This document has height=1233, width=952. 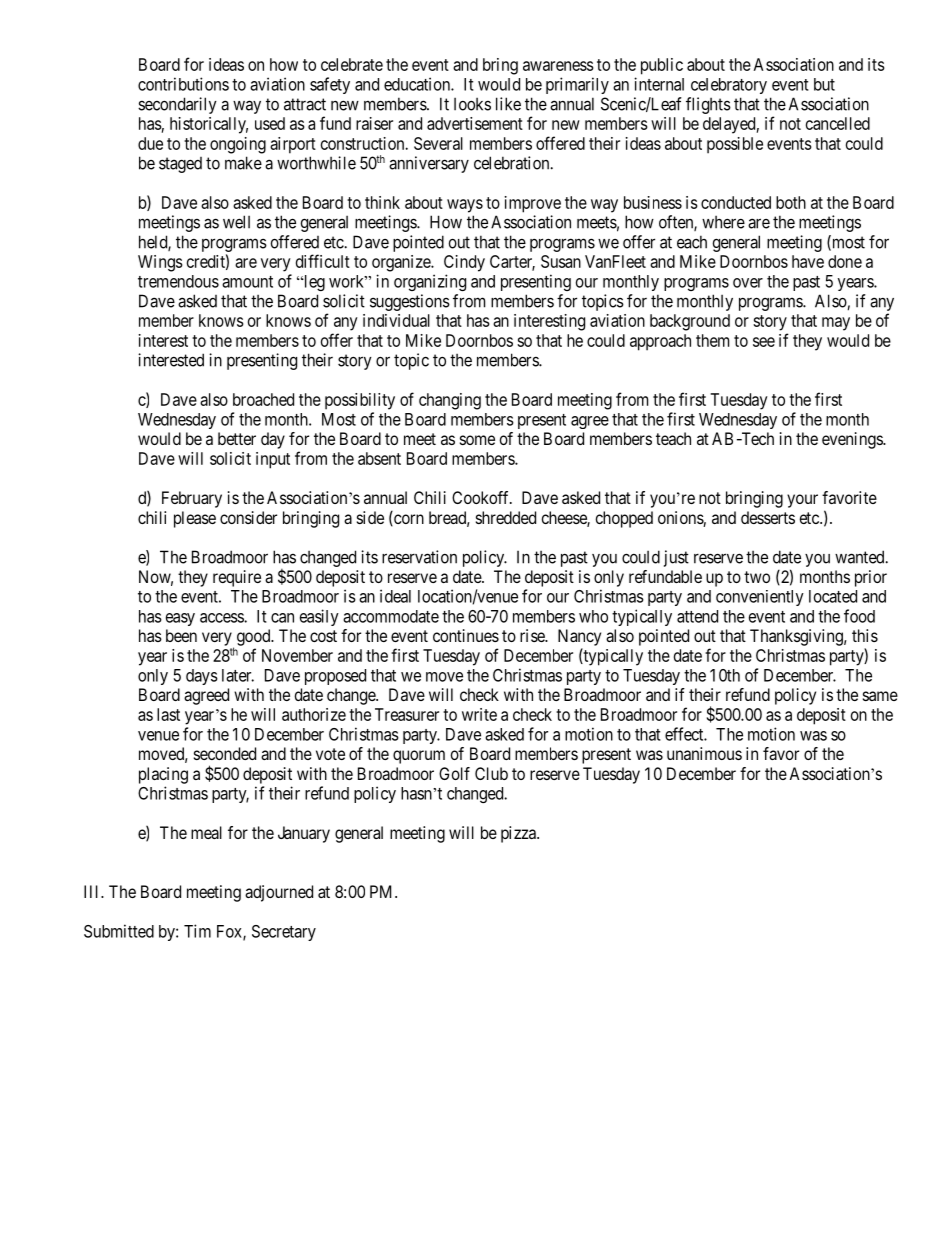 I want to click on pizza, so click(x=519, y=834).
